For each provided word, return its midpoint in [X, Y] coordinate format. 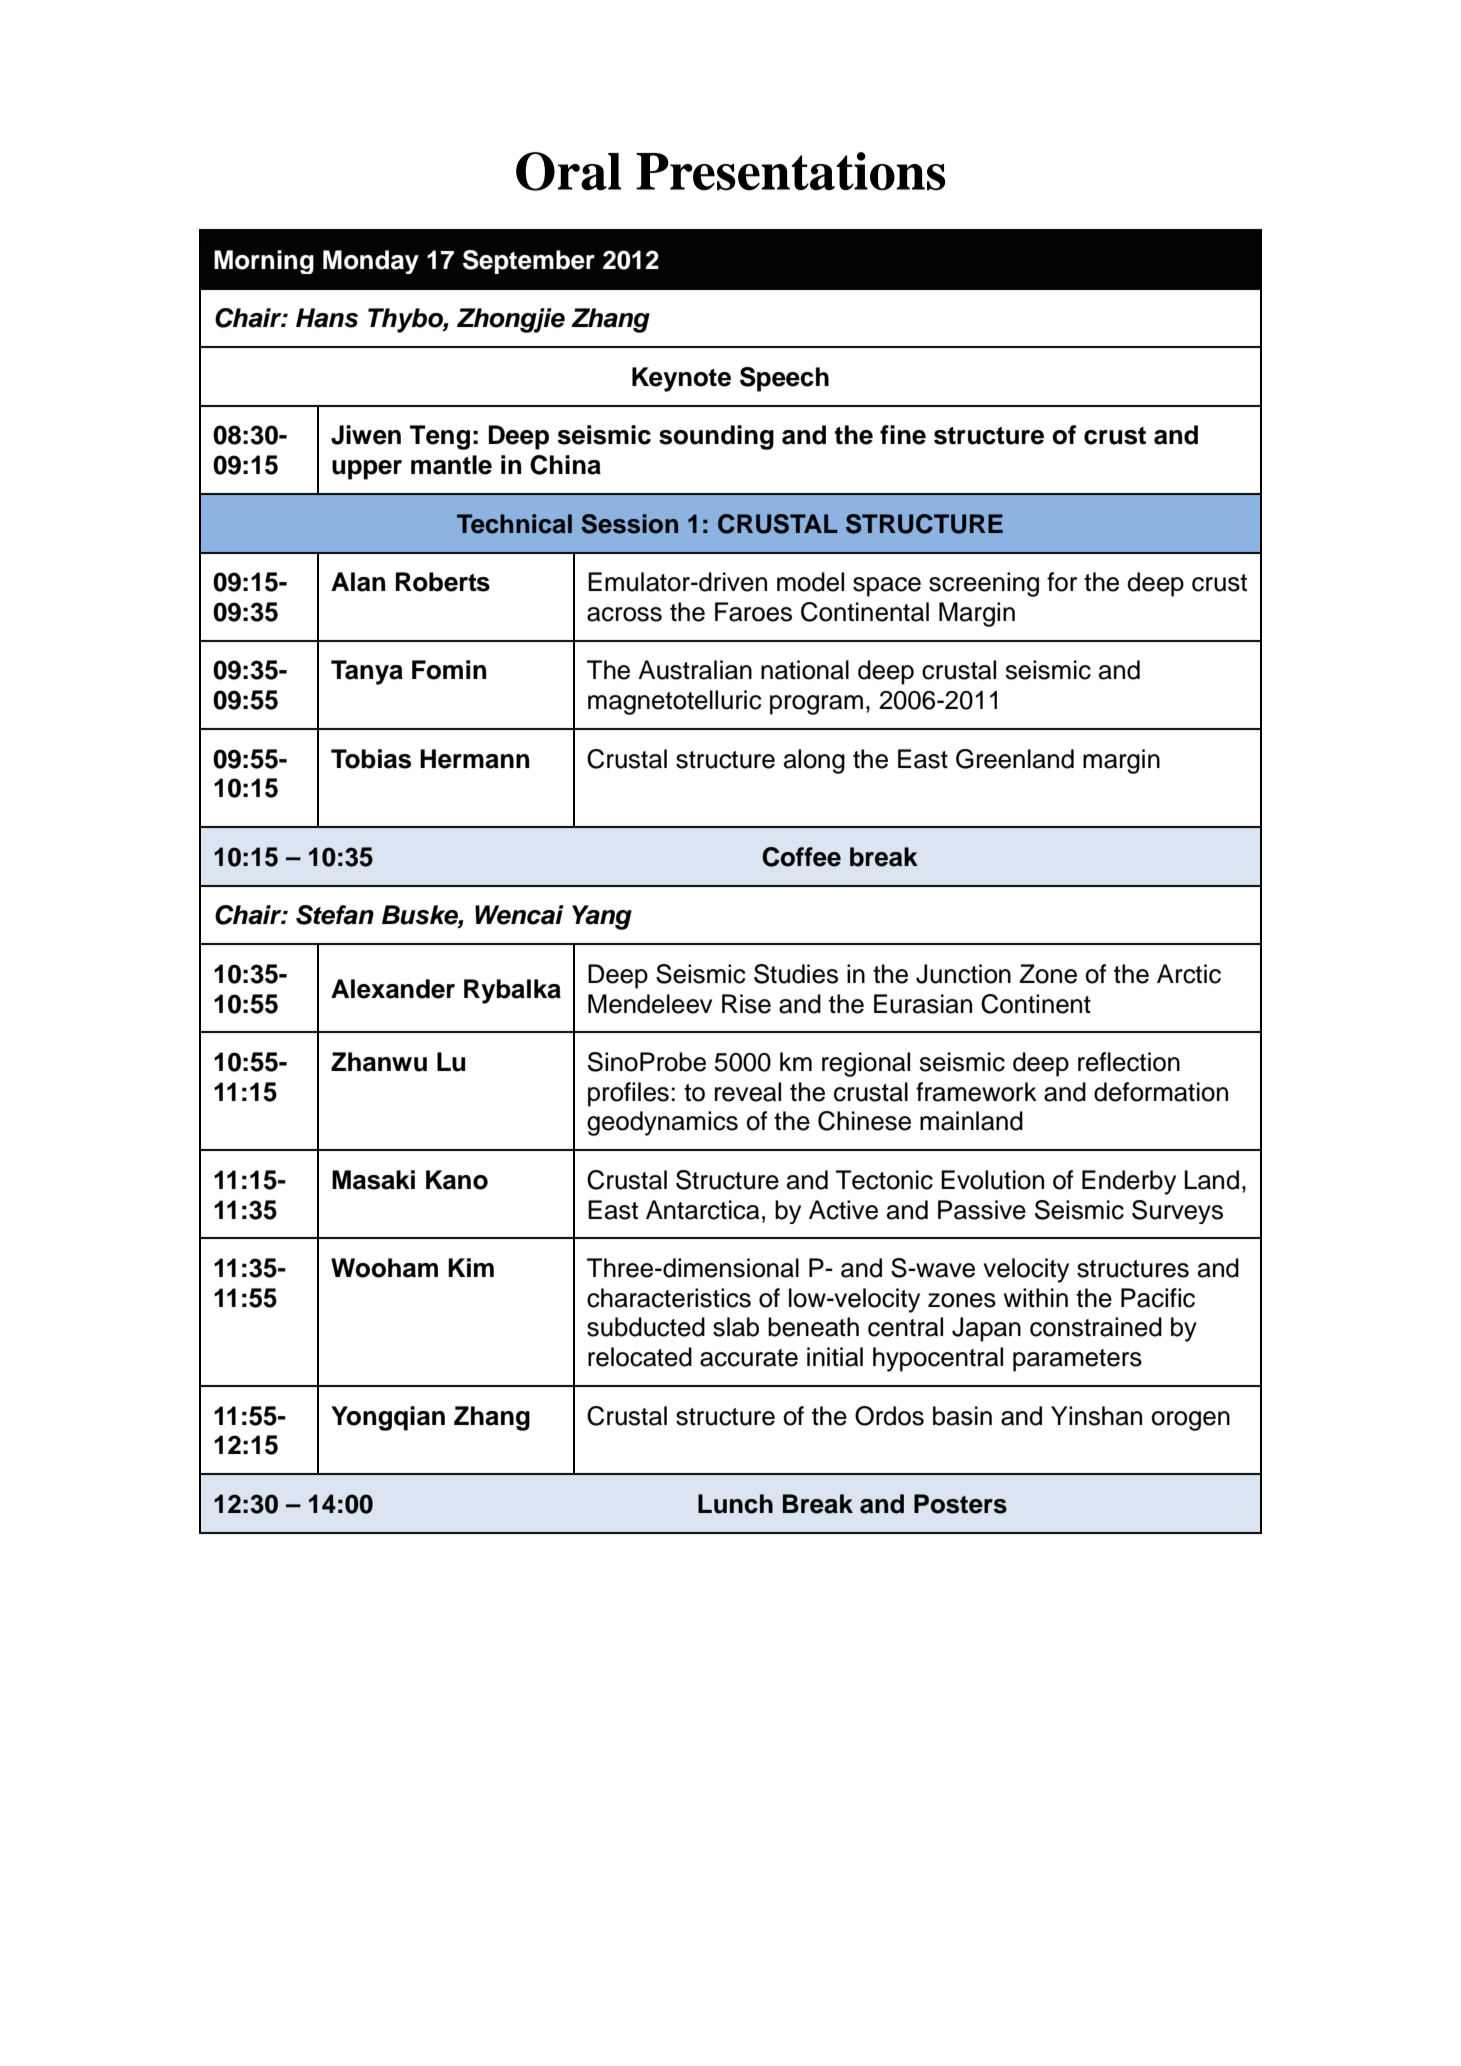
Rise [746, 1004]
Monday [371, 262]
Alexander [393, 989]
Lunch [735, 1504]
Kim [471, 1267]
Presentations [790, 171]
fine [903, 435]
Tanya [367, 672]
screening [984, 584]
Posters [960, 1504]
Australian [695, 670]
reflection [1129, 1062]
